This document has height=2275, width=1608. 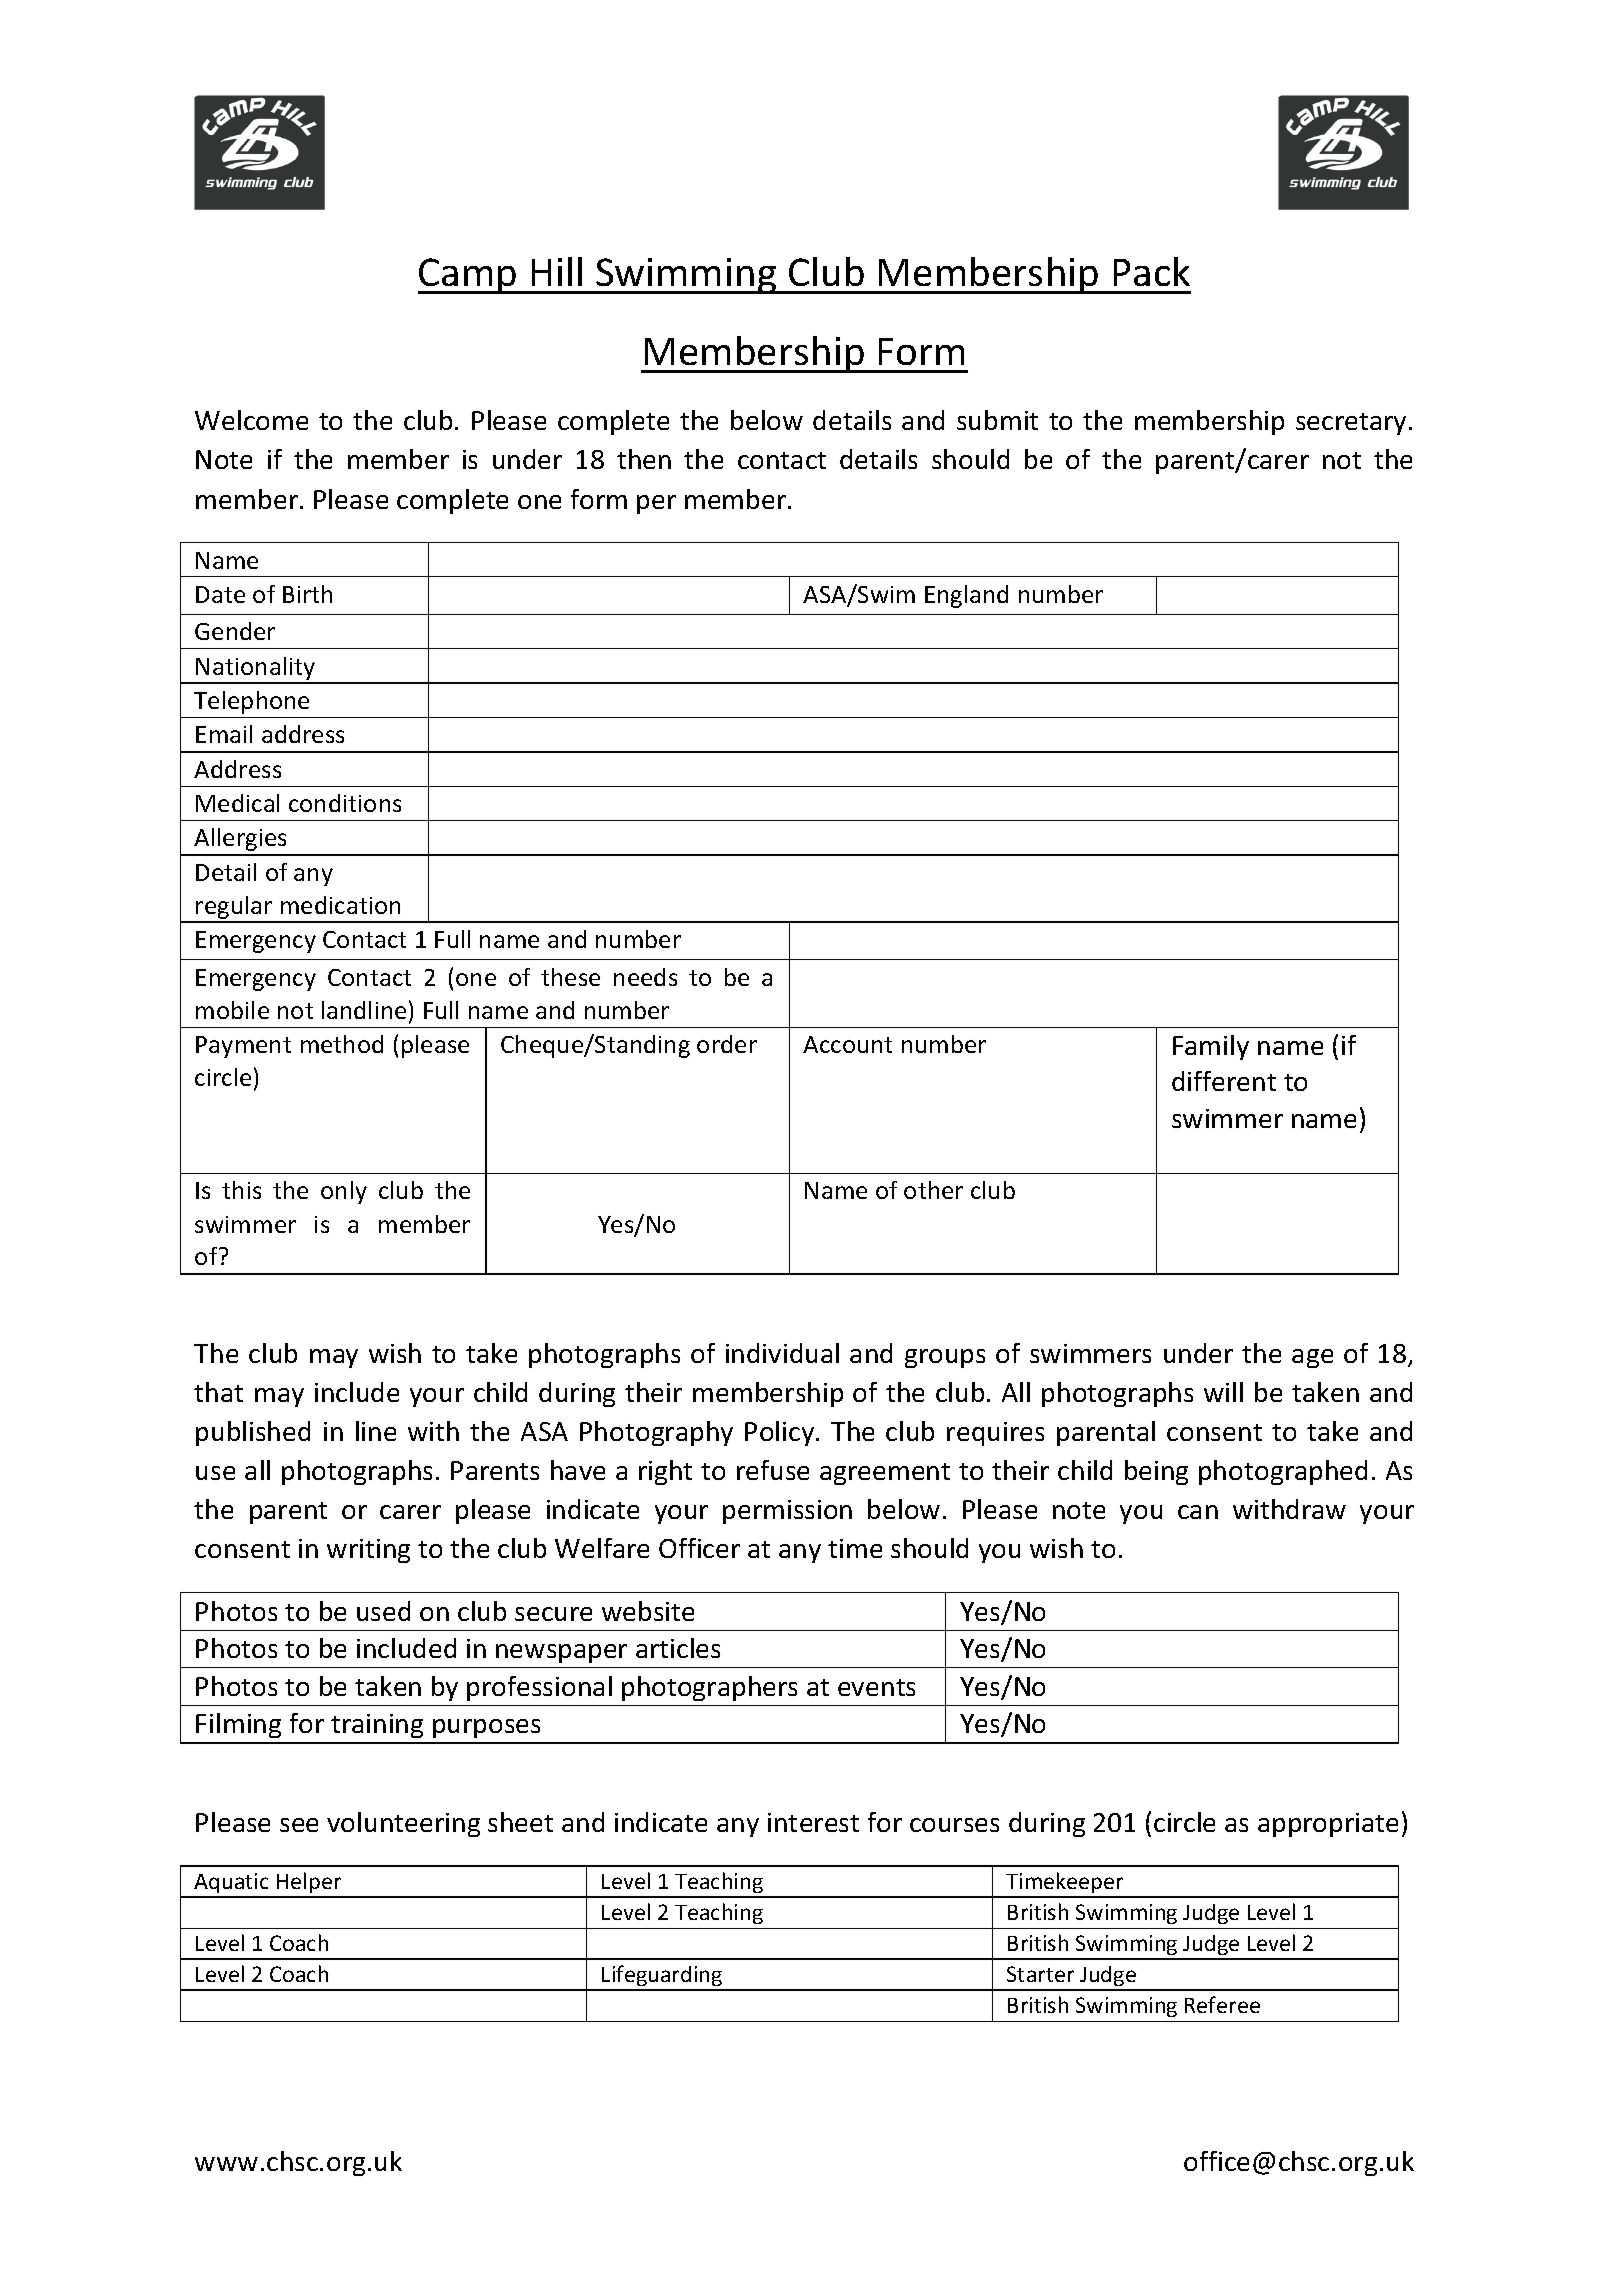 I want to click on order, so click(x=727, y=1044).
